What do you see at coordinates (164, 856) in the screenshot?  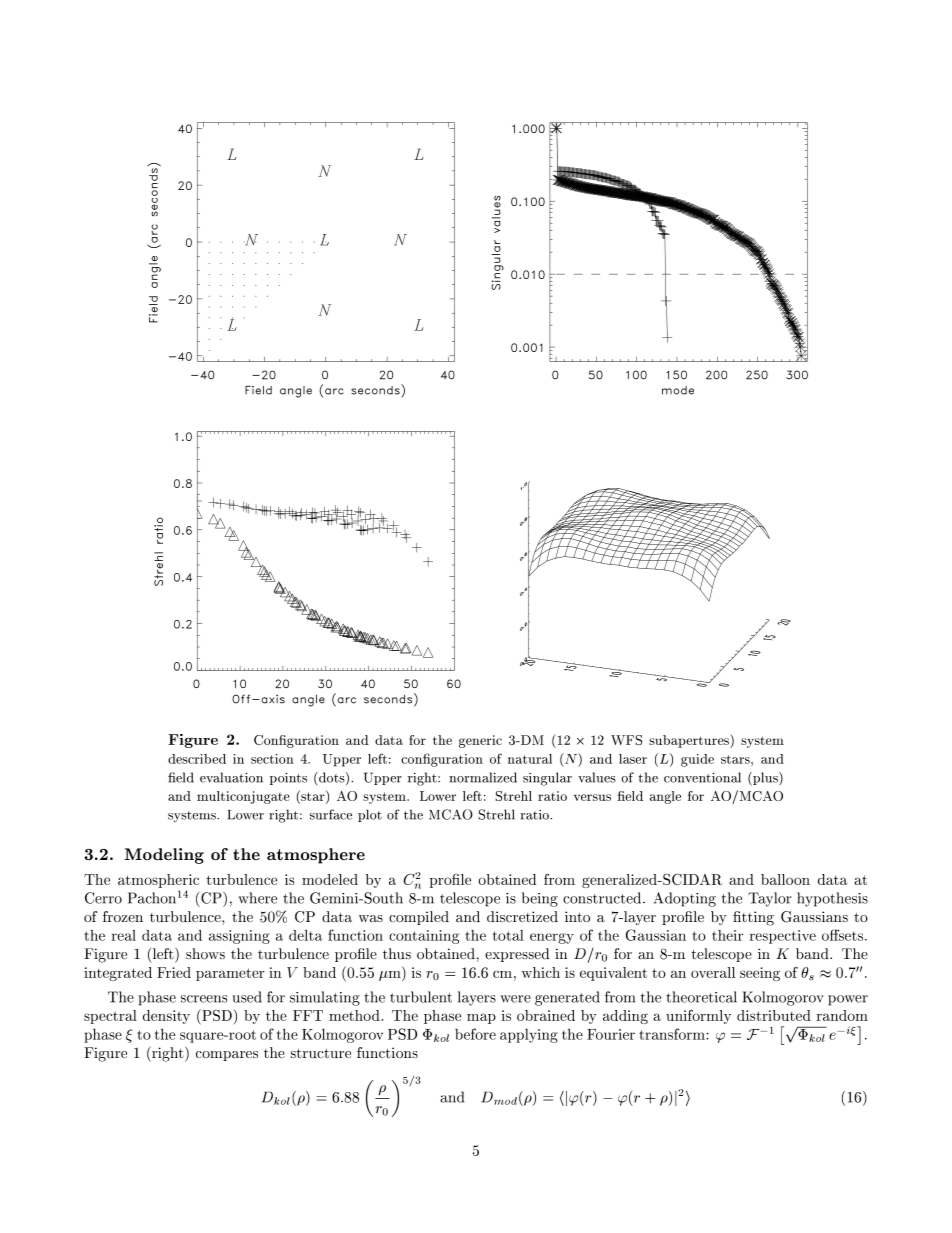 I see `Modeling` at bounding box center [164, 856].
